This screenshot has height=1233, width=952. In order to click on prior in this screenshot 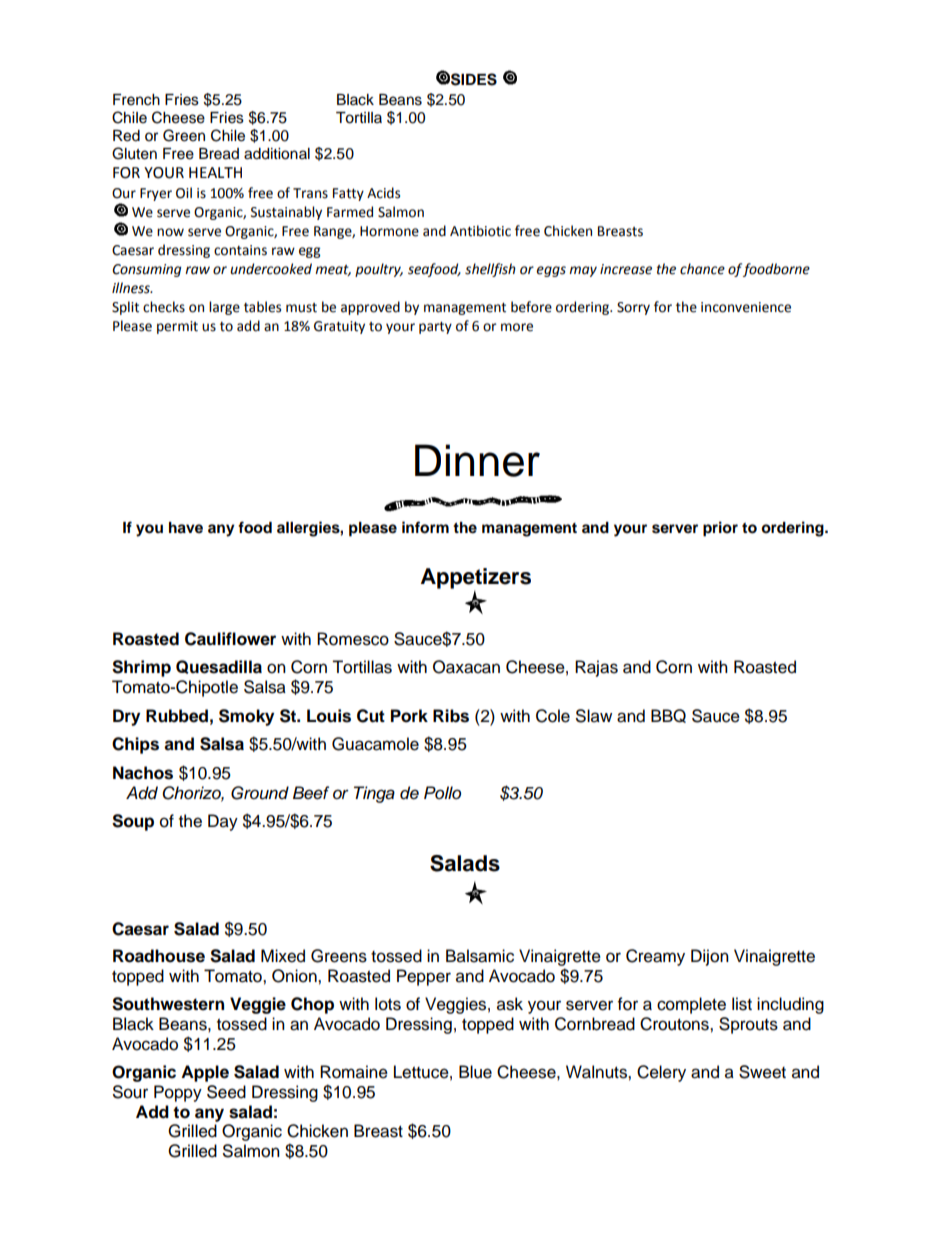, I will do `click(720, 529)`.
